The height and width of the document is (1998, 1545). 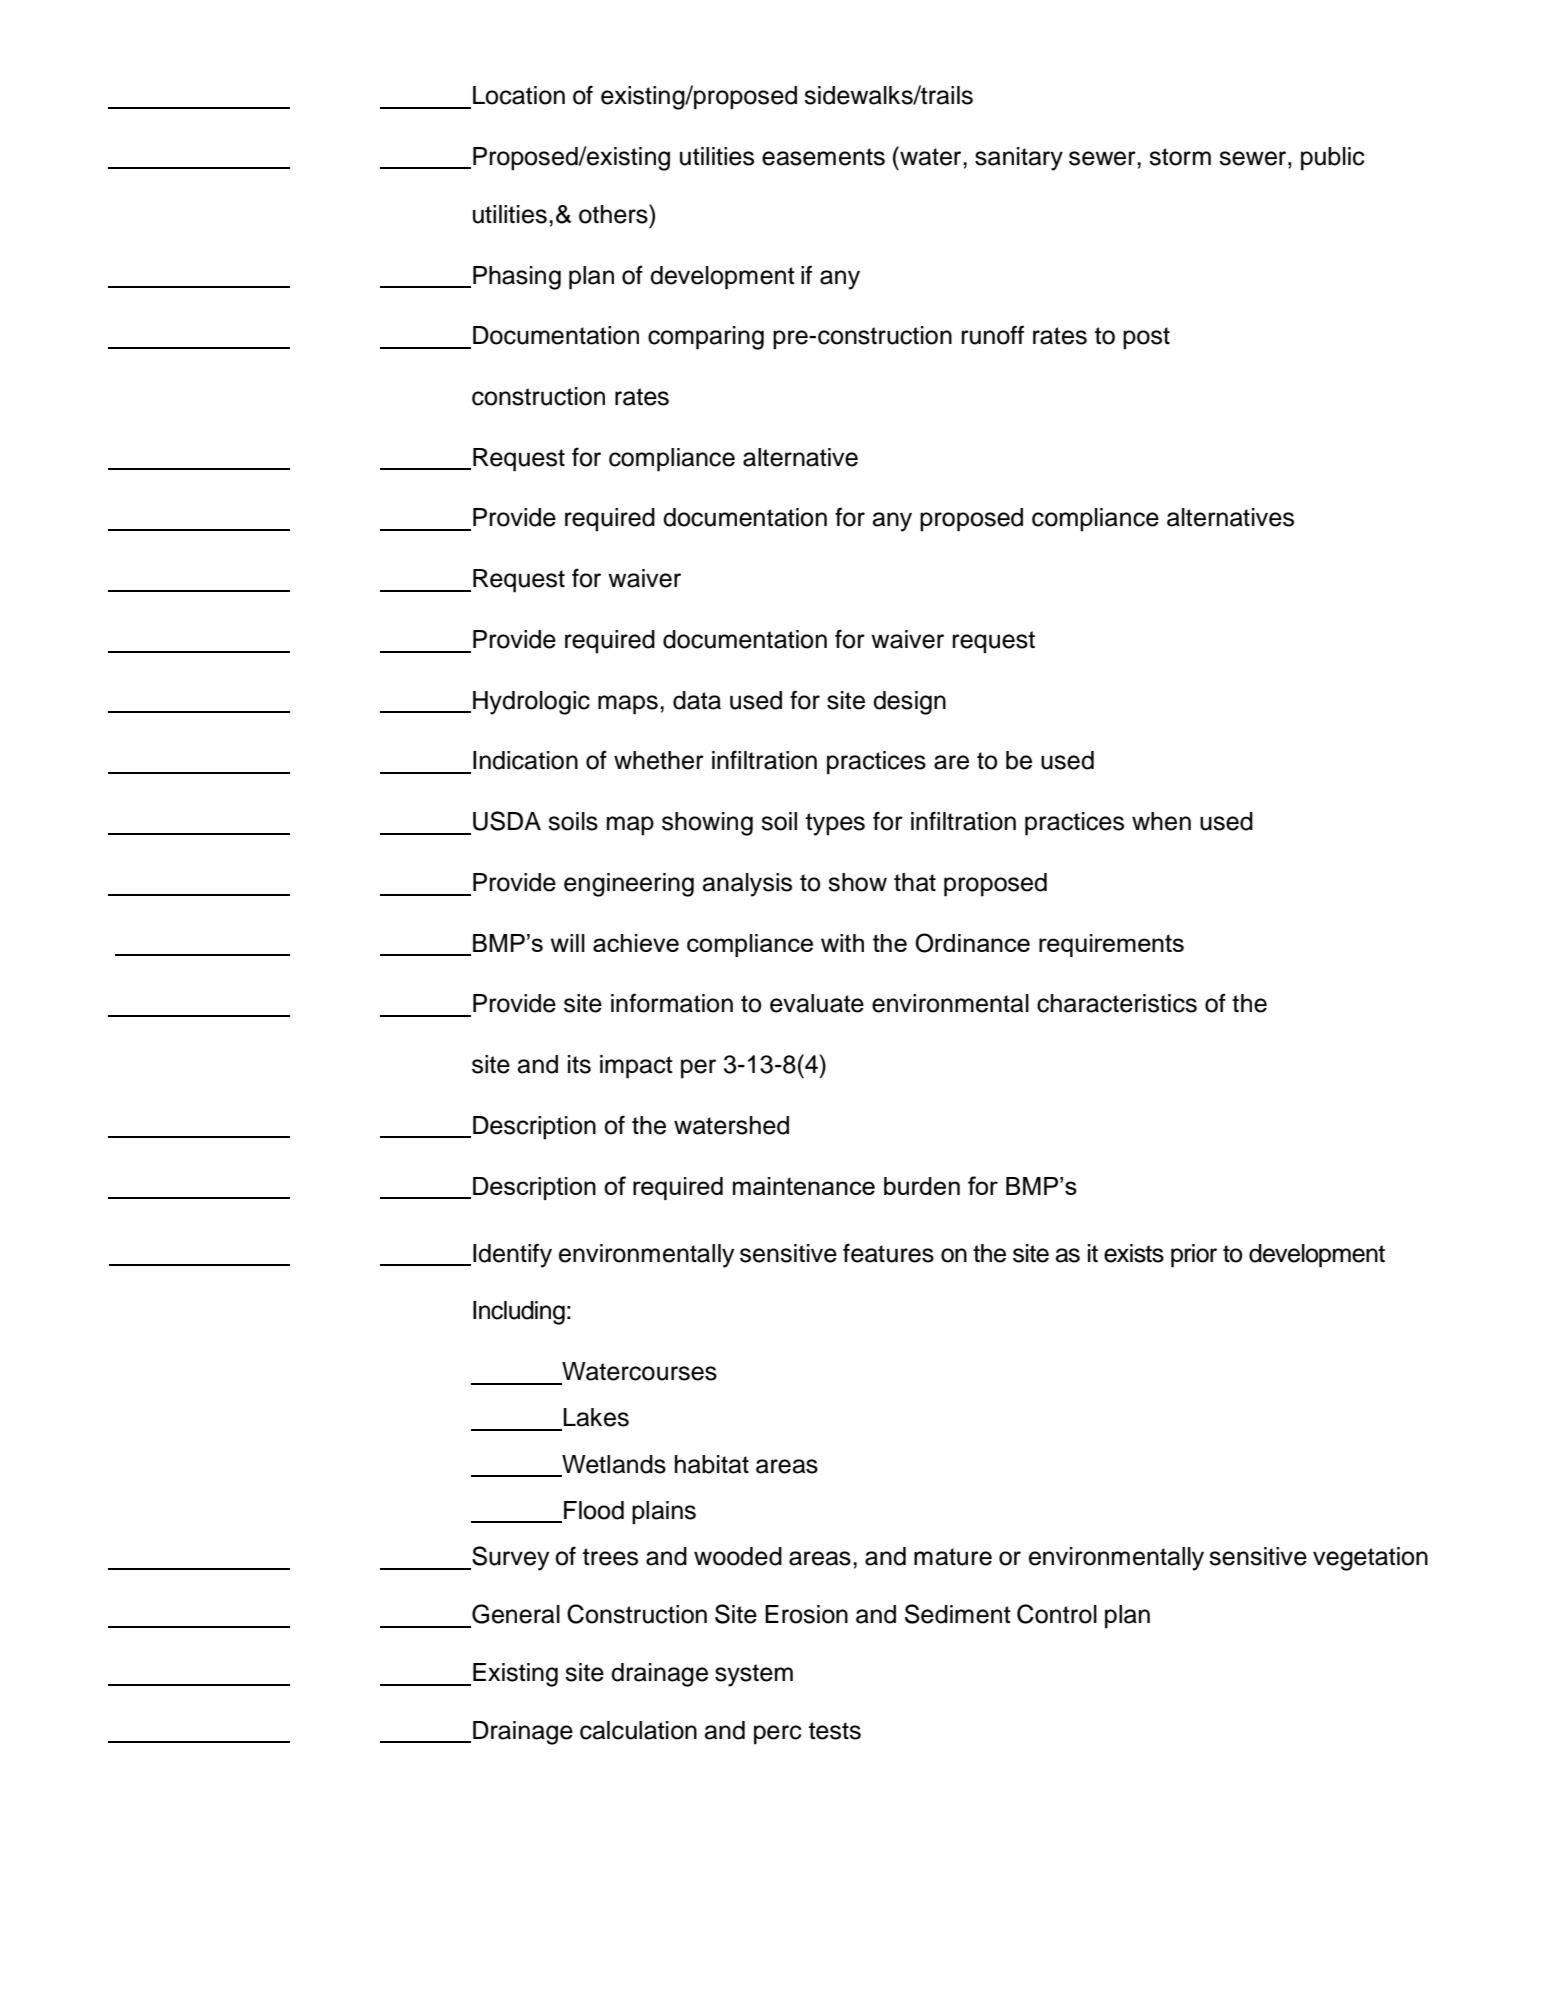 I want to click on sanitary, so click(x=1019, y=159).
